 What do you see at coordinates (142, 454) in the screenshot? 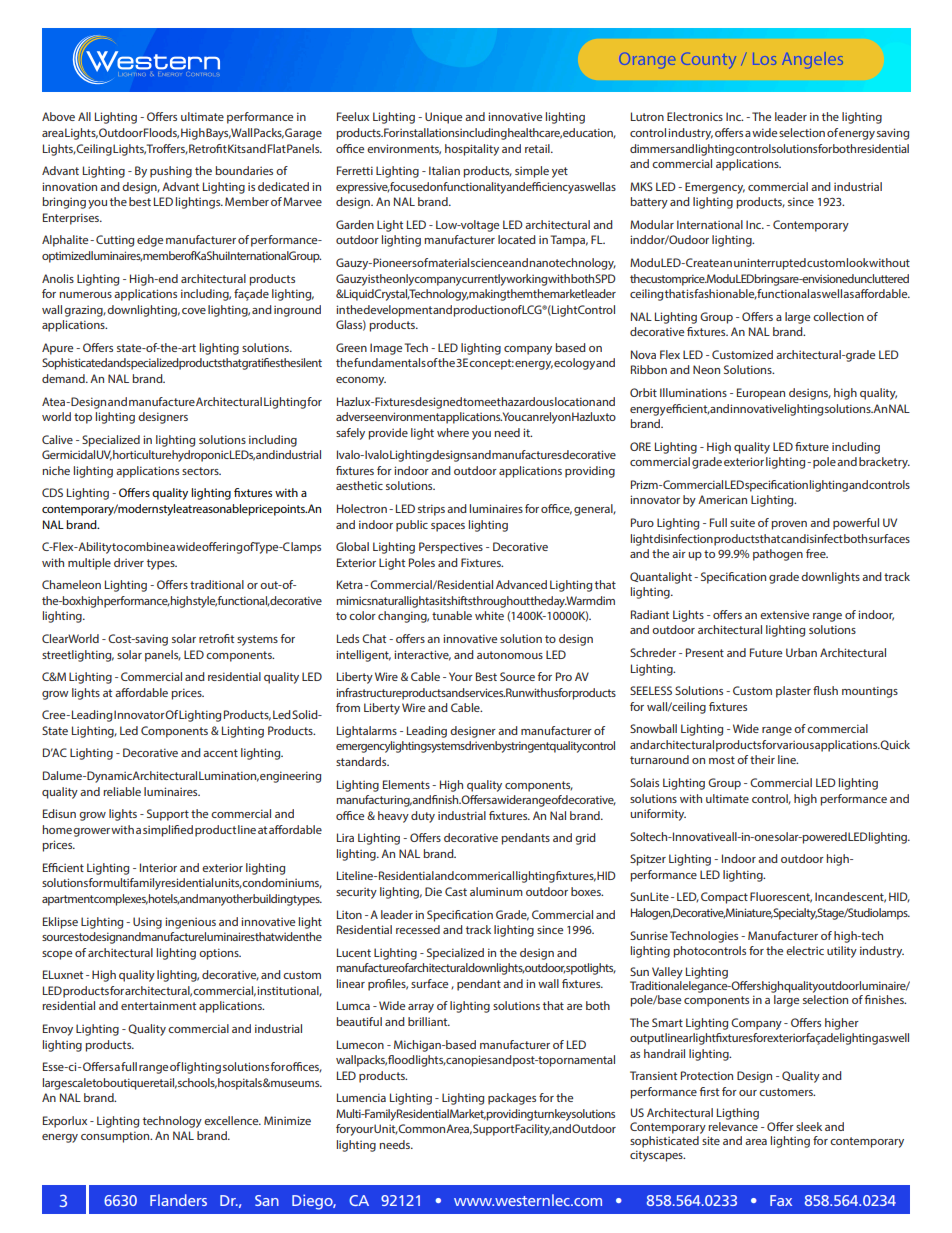
I see `horticulture` at bounding box center [142, 454].
